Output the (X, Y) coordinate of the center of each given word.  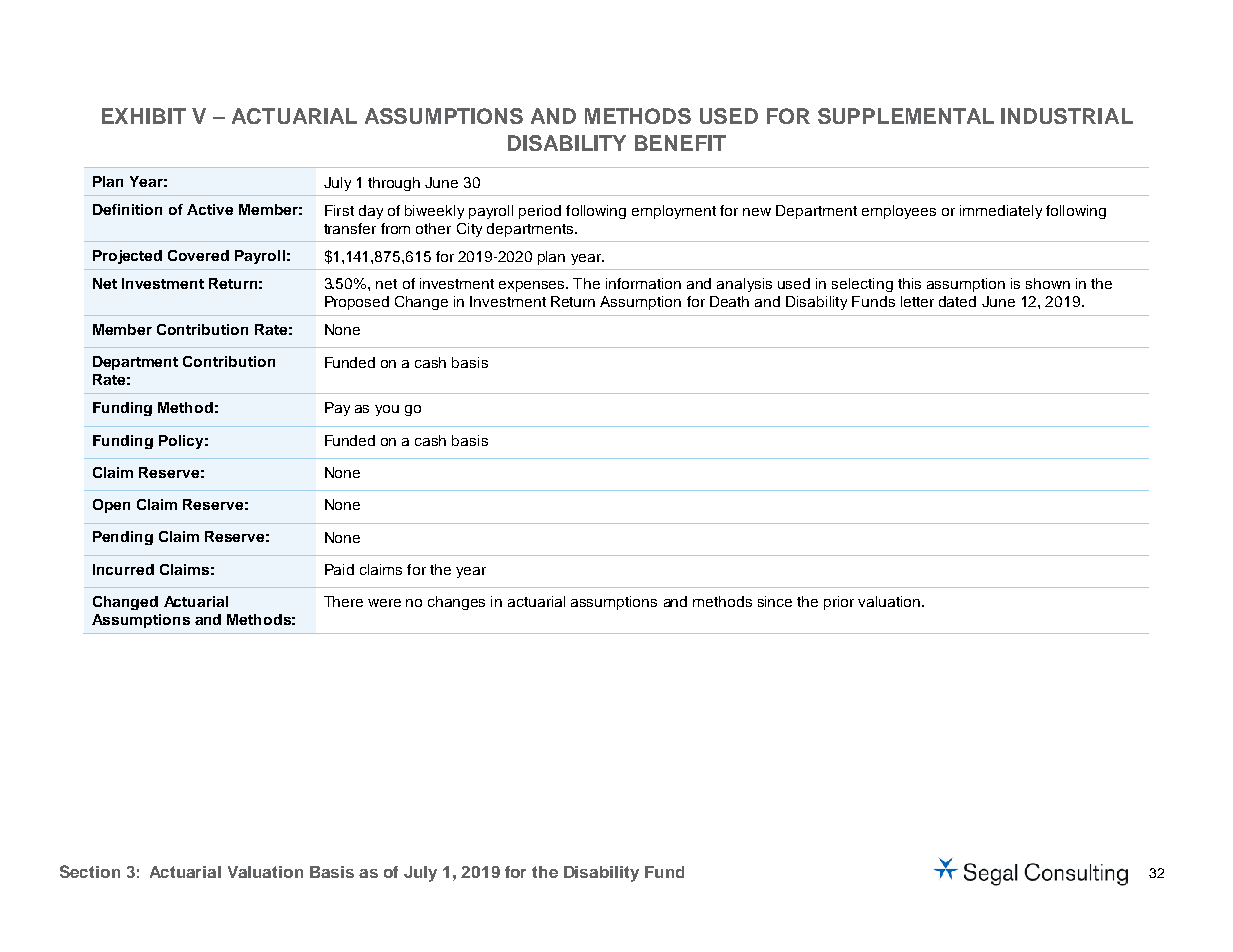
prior (839, 603)
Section (90, 871)
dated (957, 301)
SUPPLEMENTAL (906, 116)
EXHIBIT (144, 116)
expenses (533, 286)
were (384, 603)
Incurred (123, 569)
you (387, 410)
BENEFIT (680, 143)
